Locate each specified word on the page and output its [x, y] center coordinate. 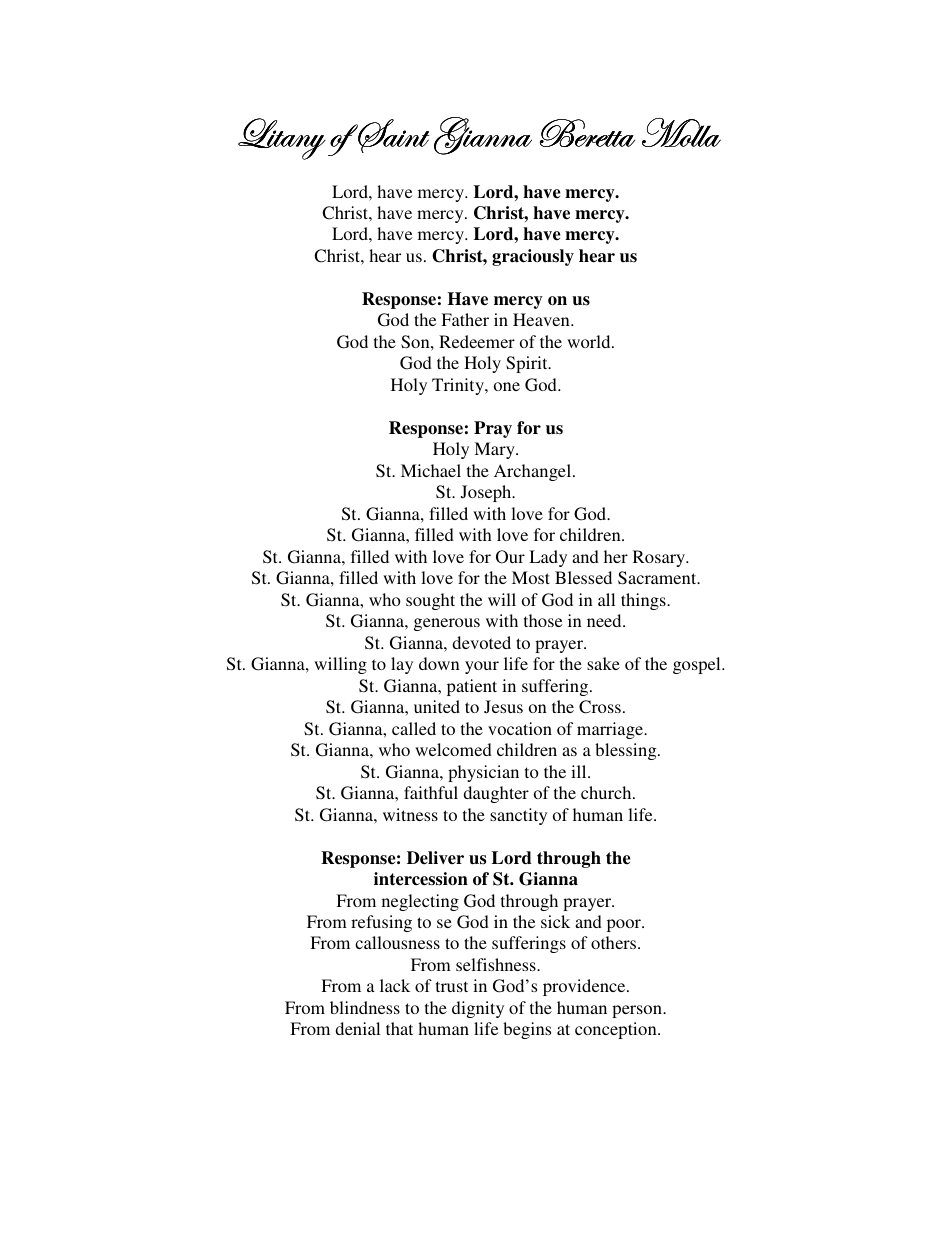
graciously [533, 257]
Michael [431, 470]
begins [527, 1030]
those [543, 620]
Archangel [534, 472]
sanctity [518, 816]
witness [410, 814]
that [399, 1028]
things [644, 601]
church [607, 792]
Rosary [660, 558]
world [590, 341]
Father [465, 319]
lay [402, 665]
